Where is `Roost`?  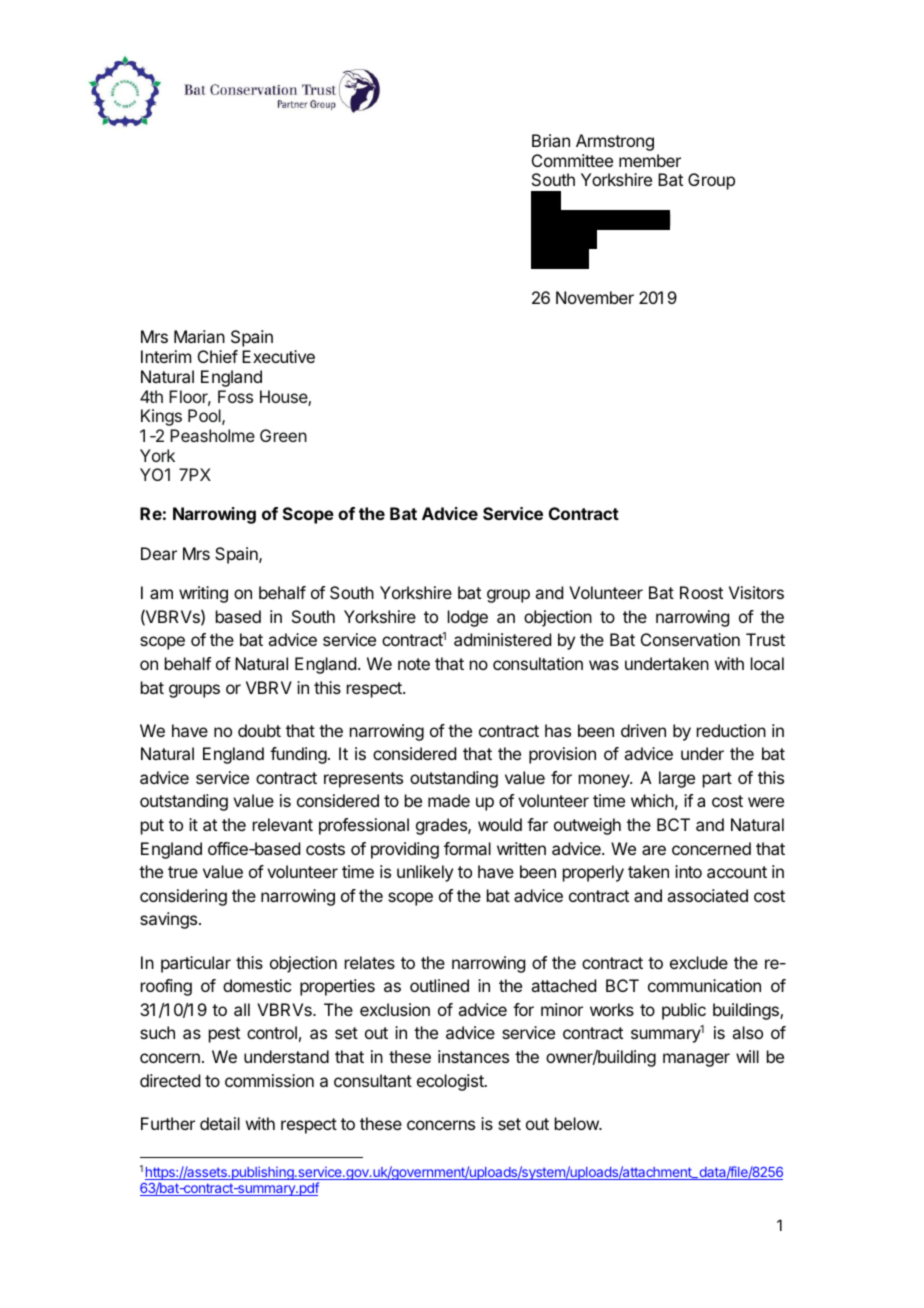
Roost is located at coordinates (701, 592).
